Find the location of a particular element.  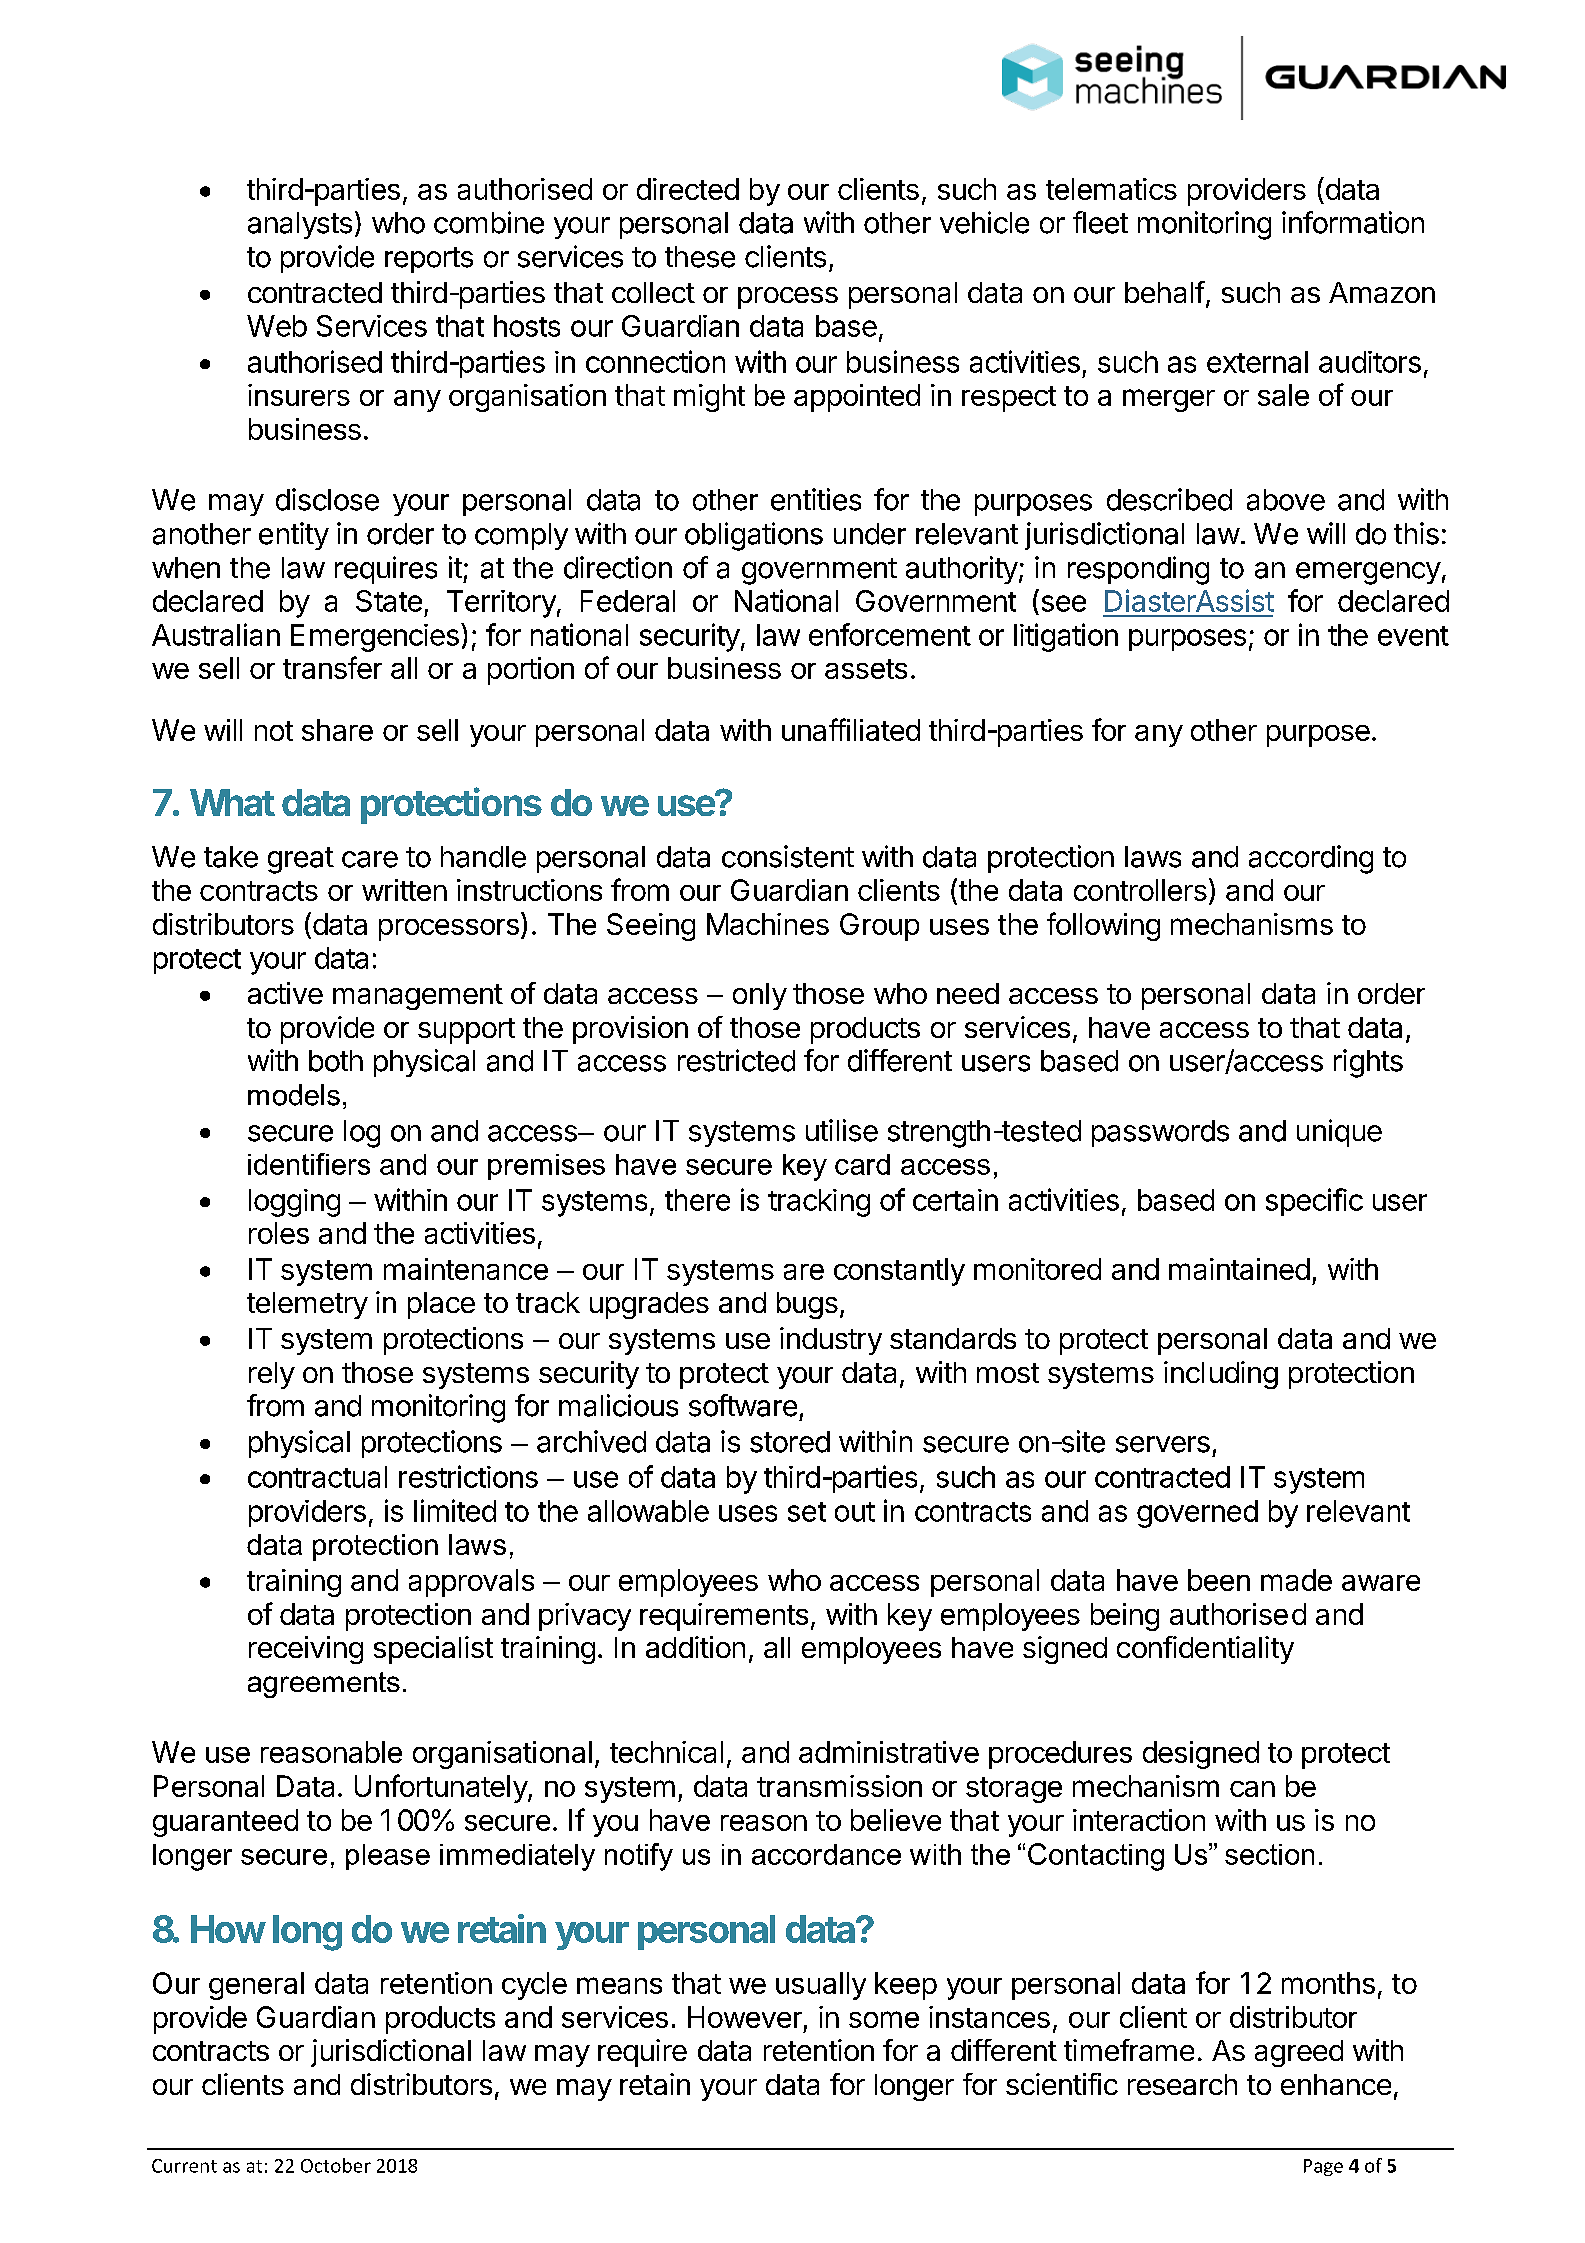

share is located at coordinates (337, 730).
